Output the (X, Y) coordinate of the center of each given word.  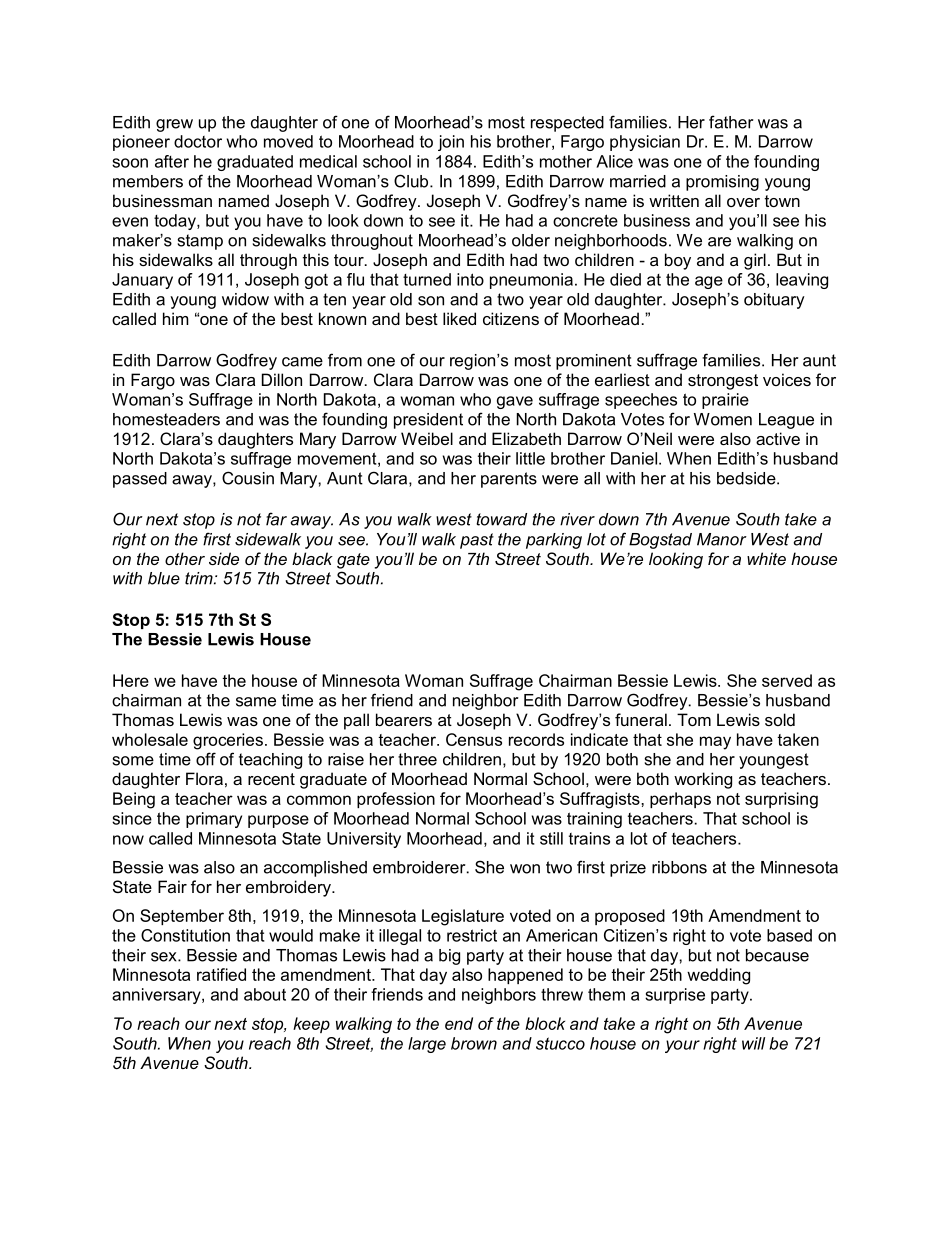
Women (723, 419)
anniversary (157, 996)
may (715, 743)
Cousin (248, 478)
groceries (228, 741)
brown (474, 1043)
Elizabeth (526, 438)
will (753, 1043)
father (731, 122)
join (451, 143)
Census (474, 739)
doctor (198, 141)
